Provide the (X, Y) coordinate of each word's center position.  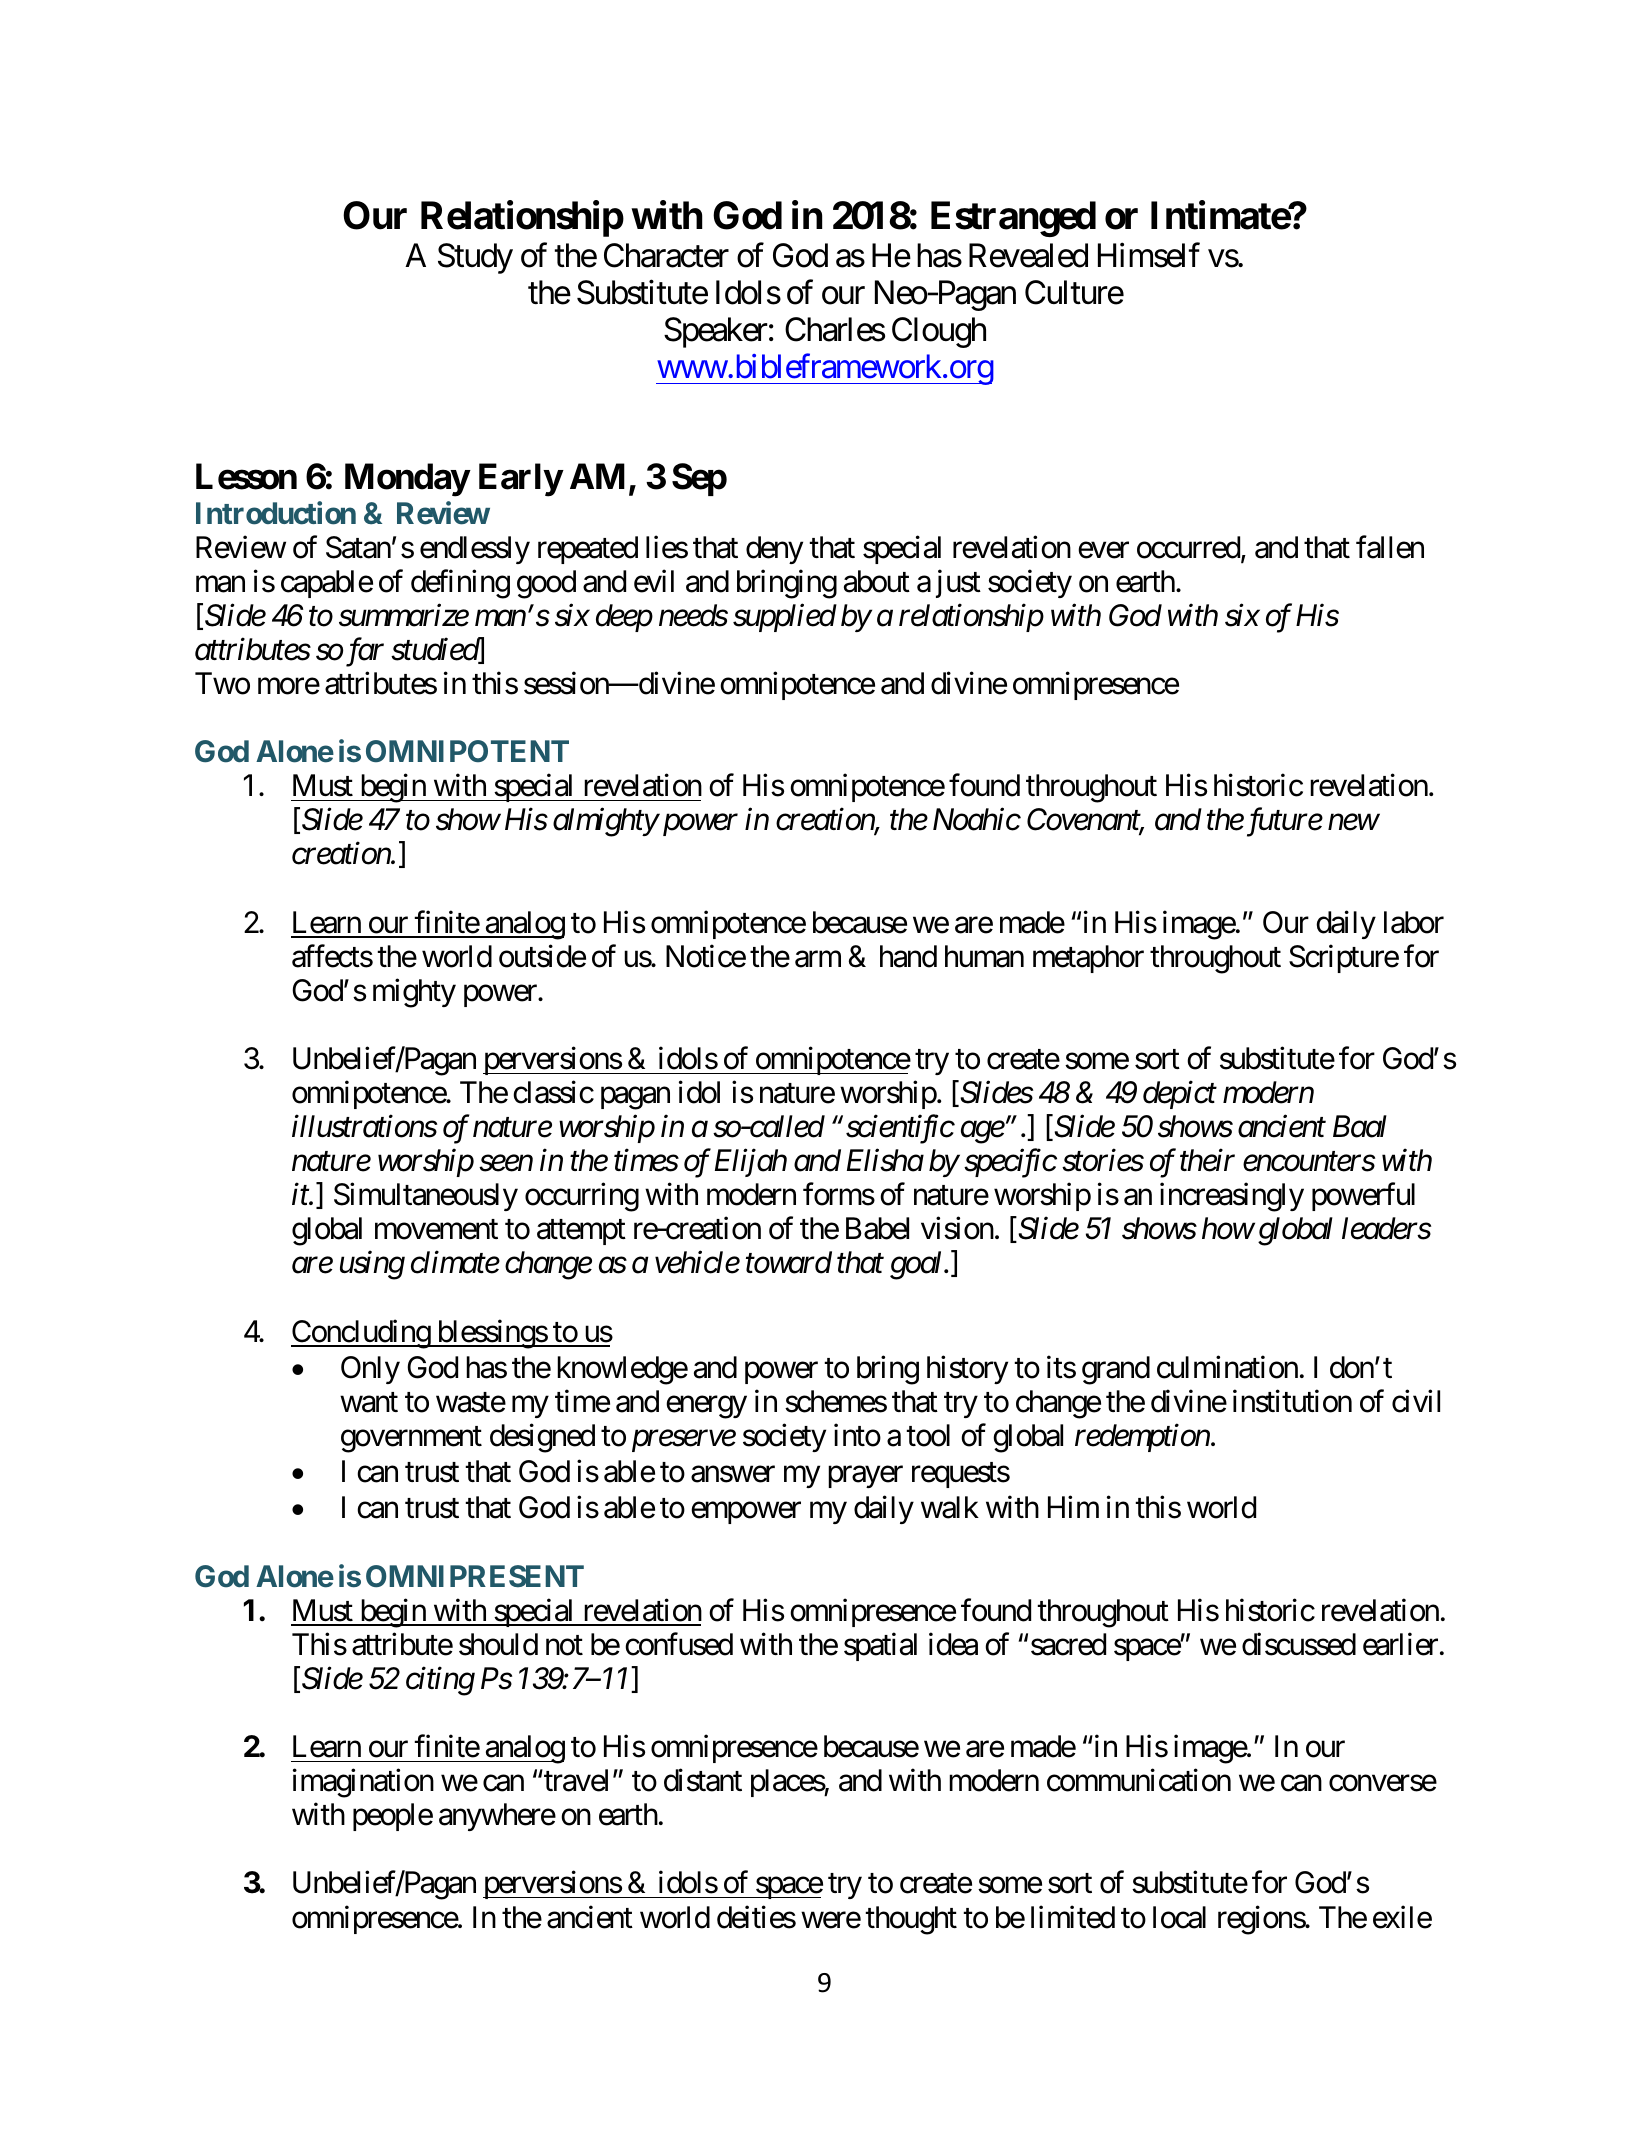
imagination (363, 1783)
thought (911, 1920)
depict (1180, 1095)
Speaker (716, 332)
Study (475, 258)
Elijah (751, 1163)
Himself (1149, 255)
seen (506, 1164)
